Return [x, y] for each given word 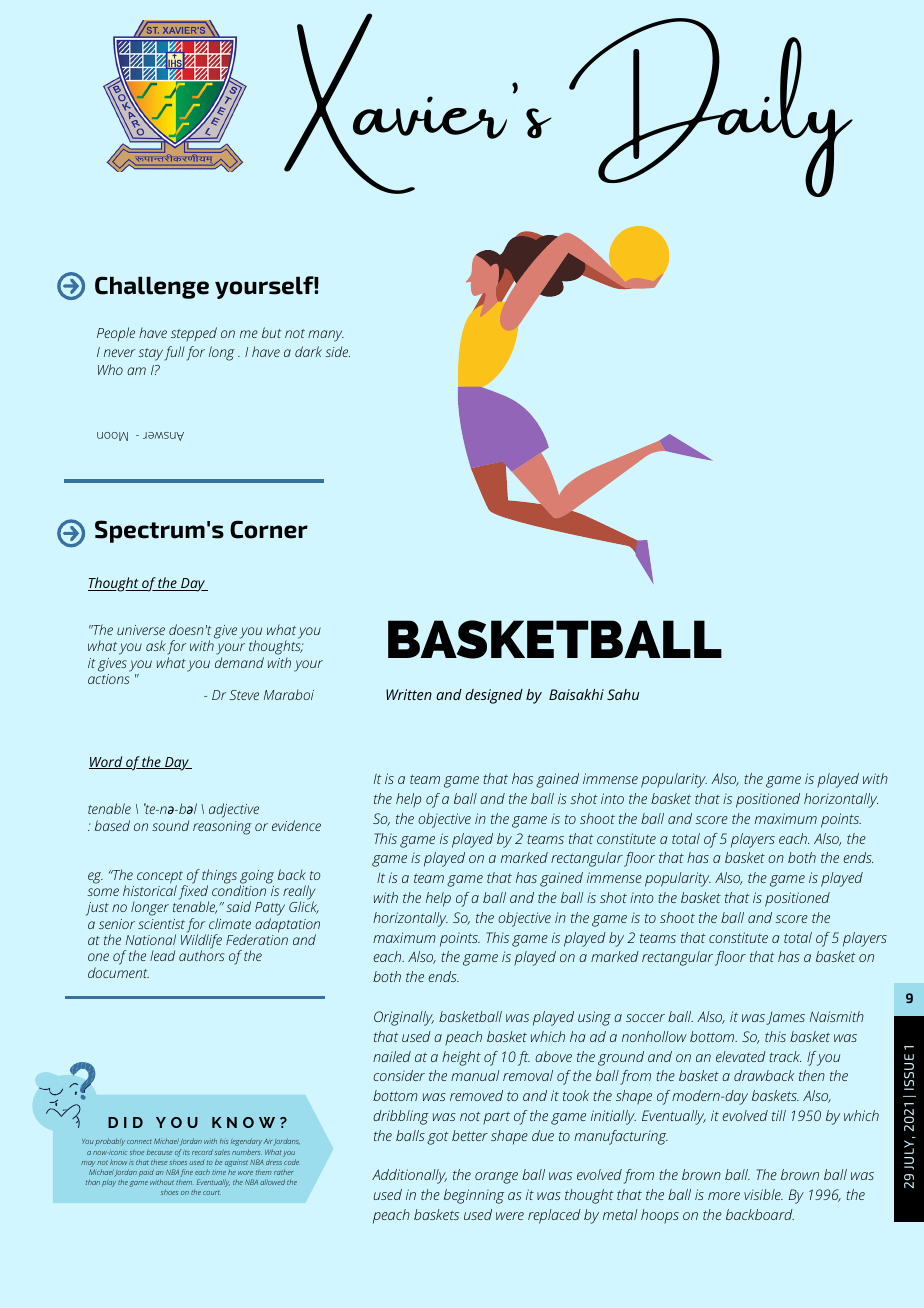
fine [187, 1173]
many [326, 336]
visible [763, 1194]
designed [494, 696]
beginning [474, 1196]
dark [308, 351]
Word [107, 762]
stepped [194, 334]
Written [409, 694]
